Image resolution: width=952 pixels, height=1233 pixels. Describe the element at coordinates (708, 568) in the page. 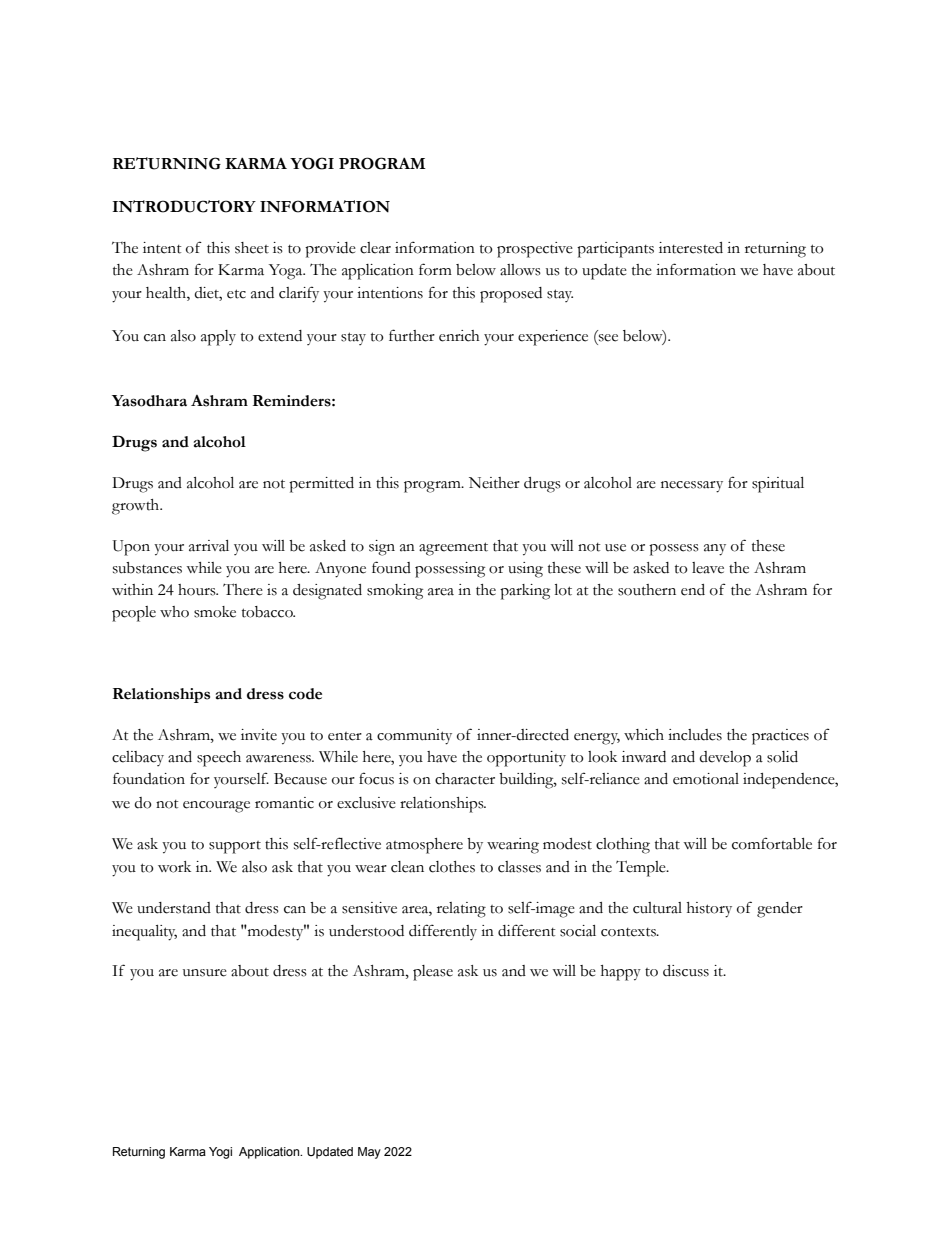

I see `leave` at that location.
